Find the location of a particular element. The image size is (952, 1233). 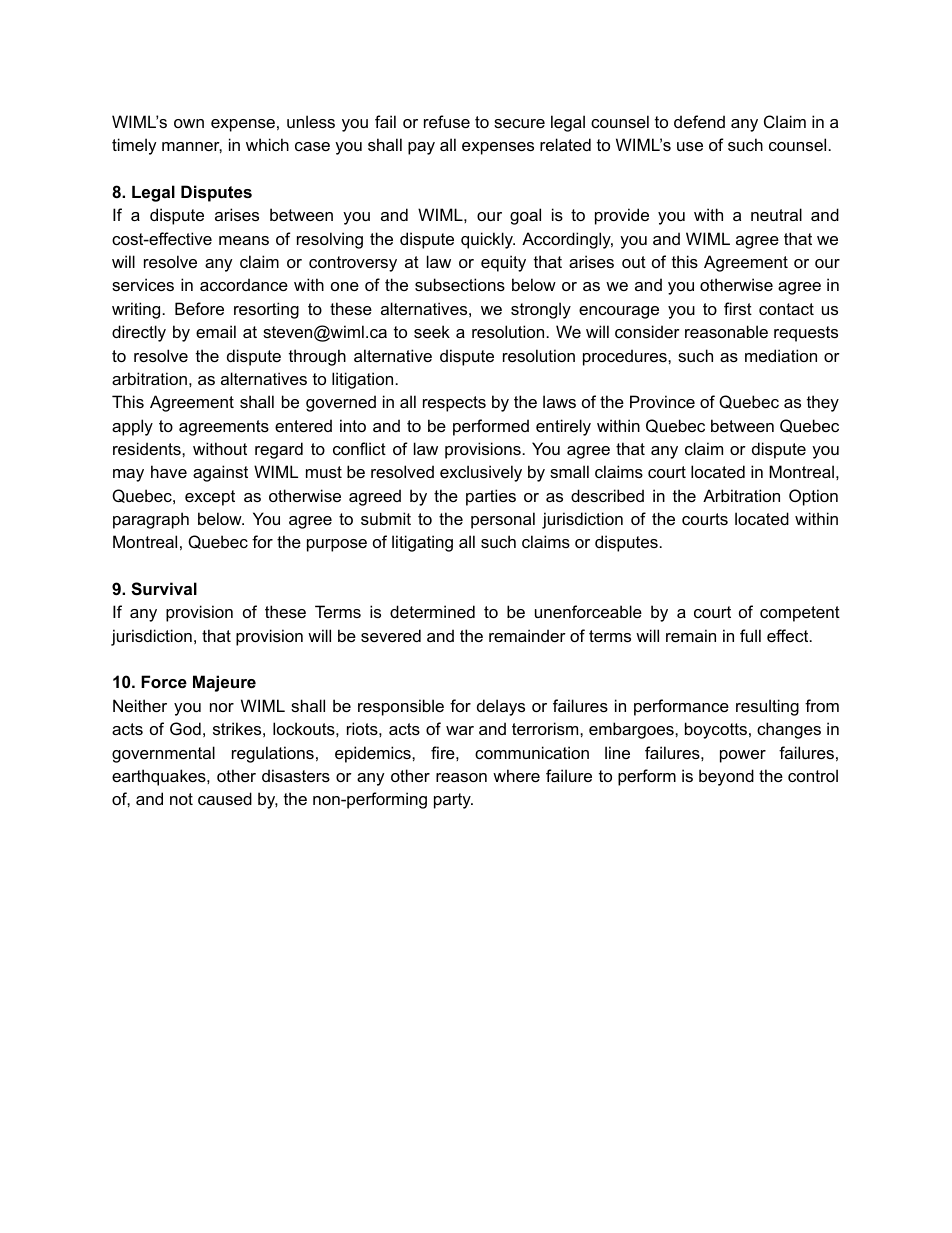

determined is located at coordinates (432, 611).
